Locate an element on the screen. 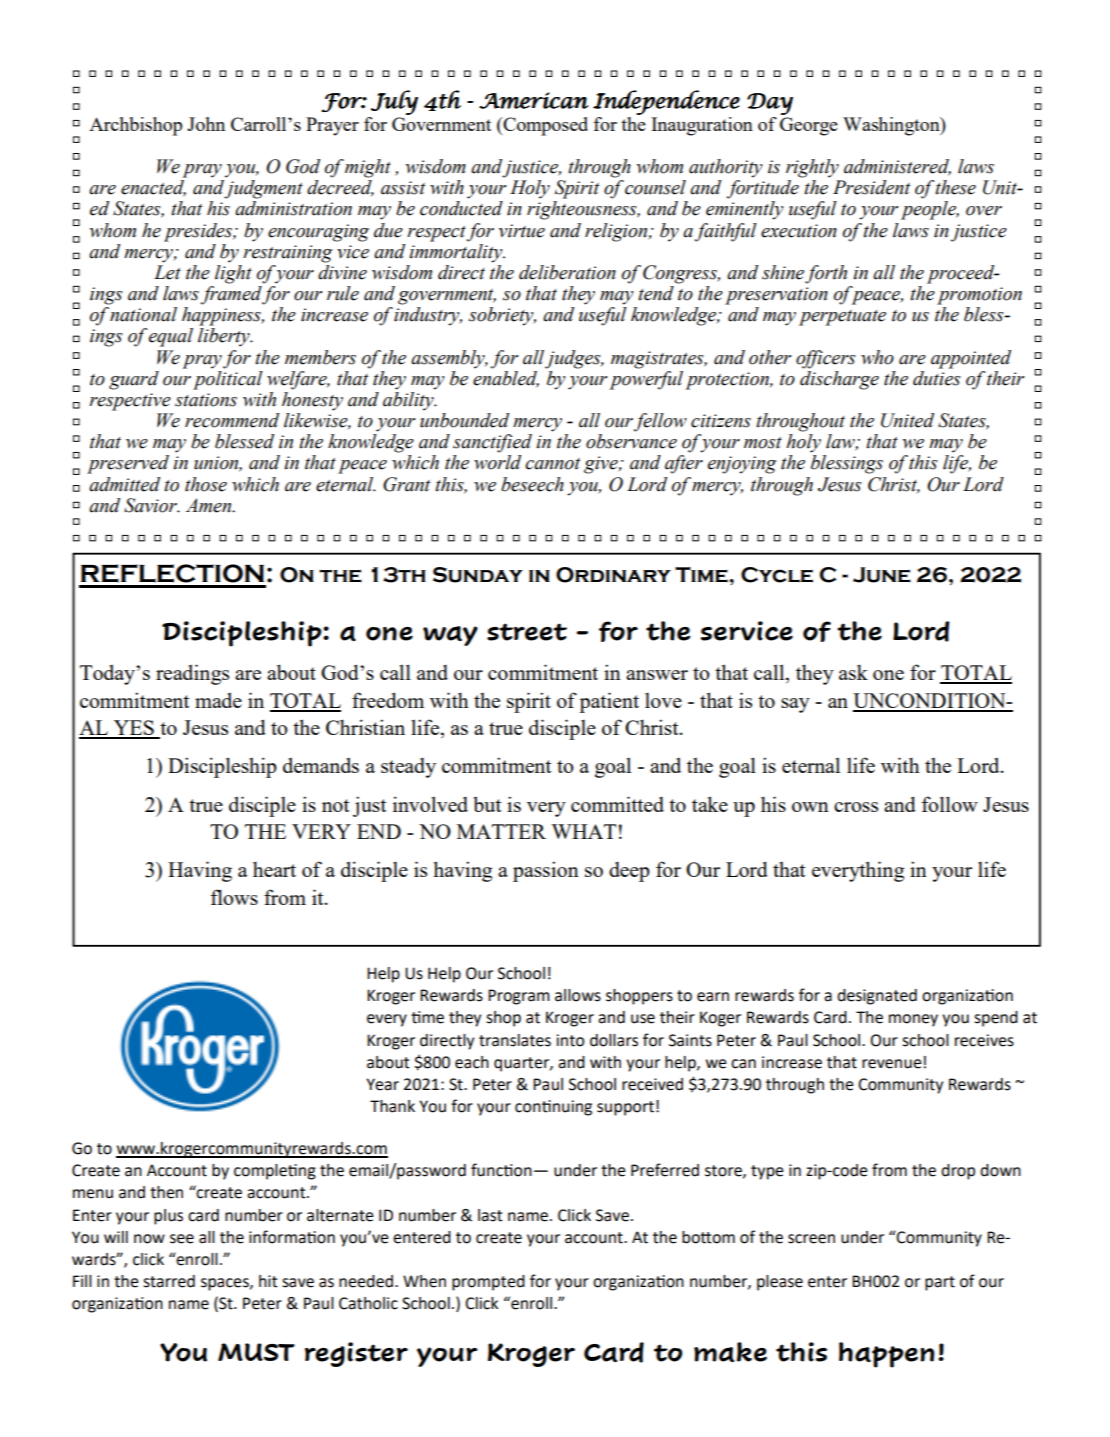 The height and width of the screenshot is (1437, 1110). patient is located at coordinates (609, 702).
